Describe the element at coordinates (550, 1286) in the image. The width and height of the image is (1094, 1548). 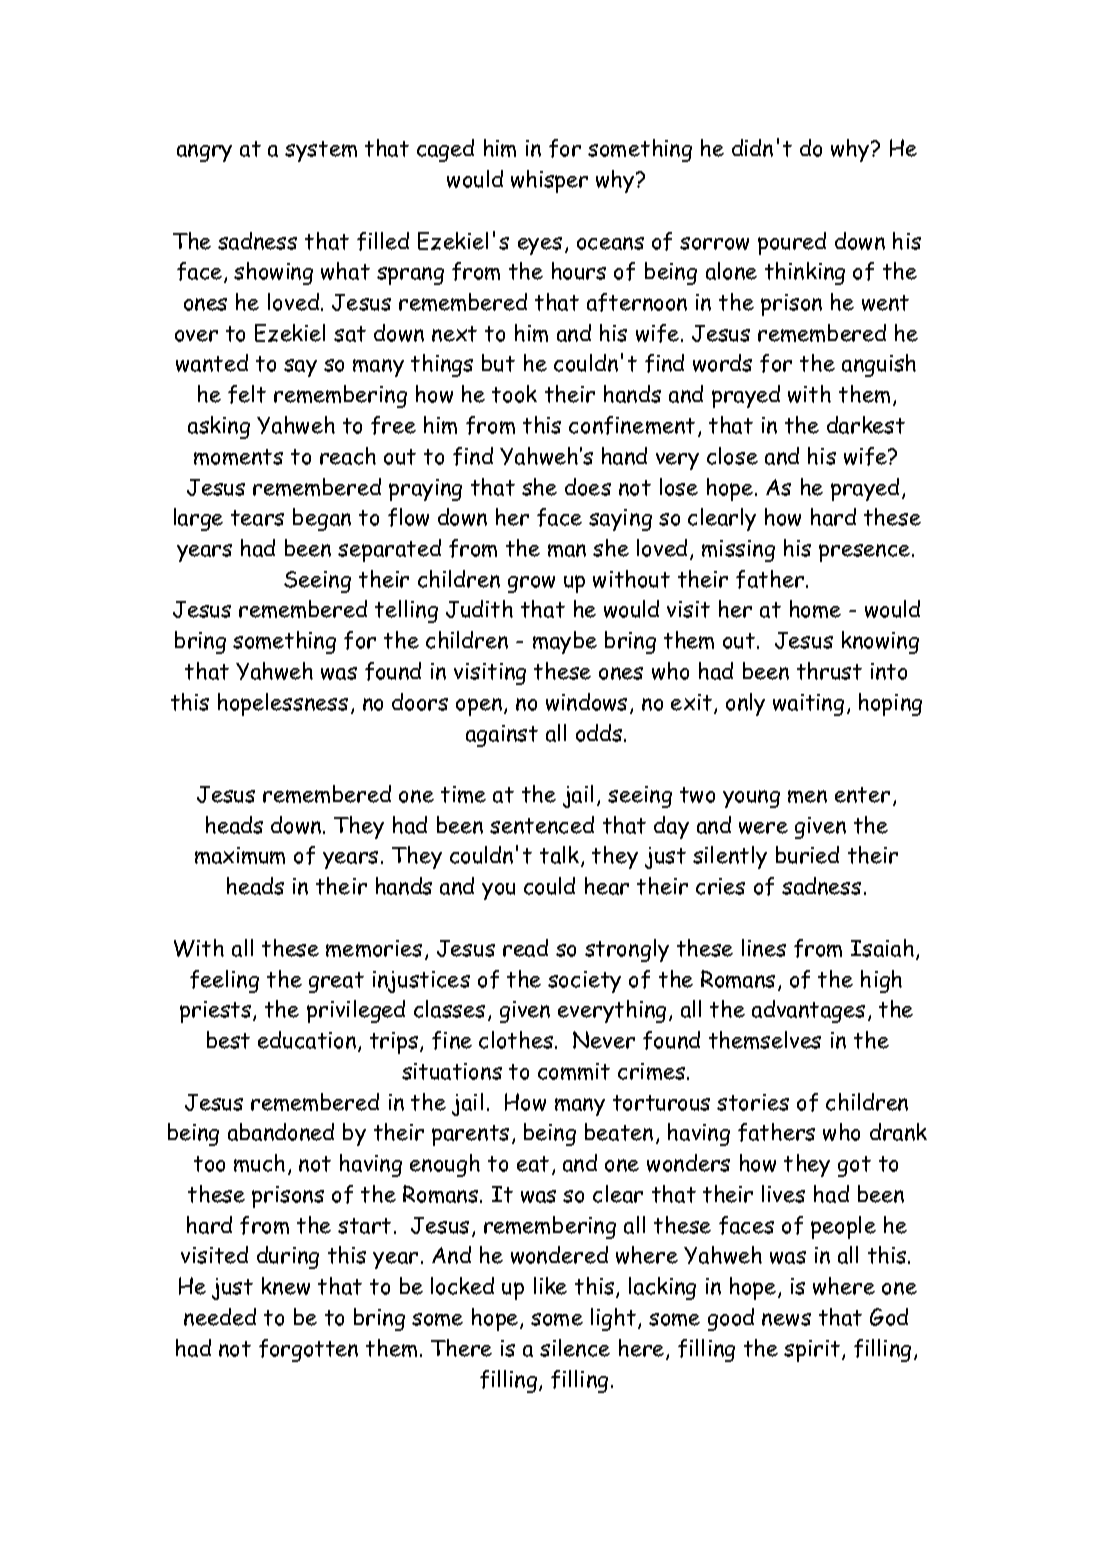
I see `like` at that location.
